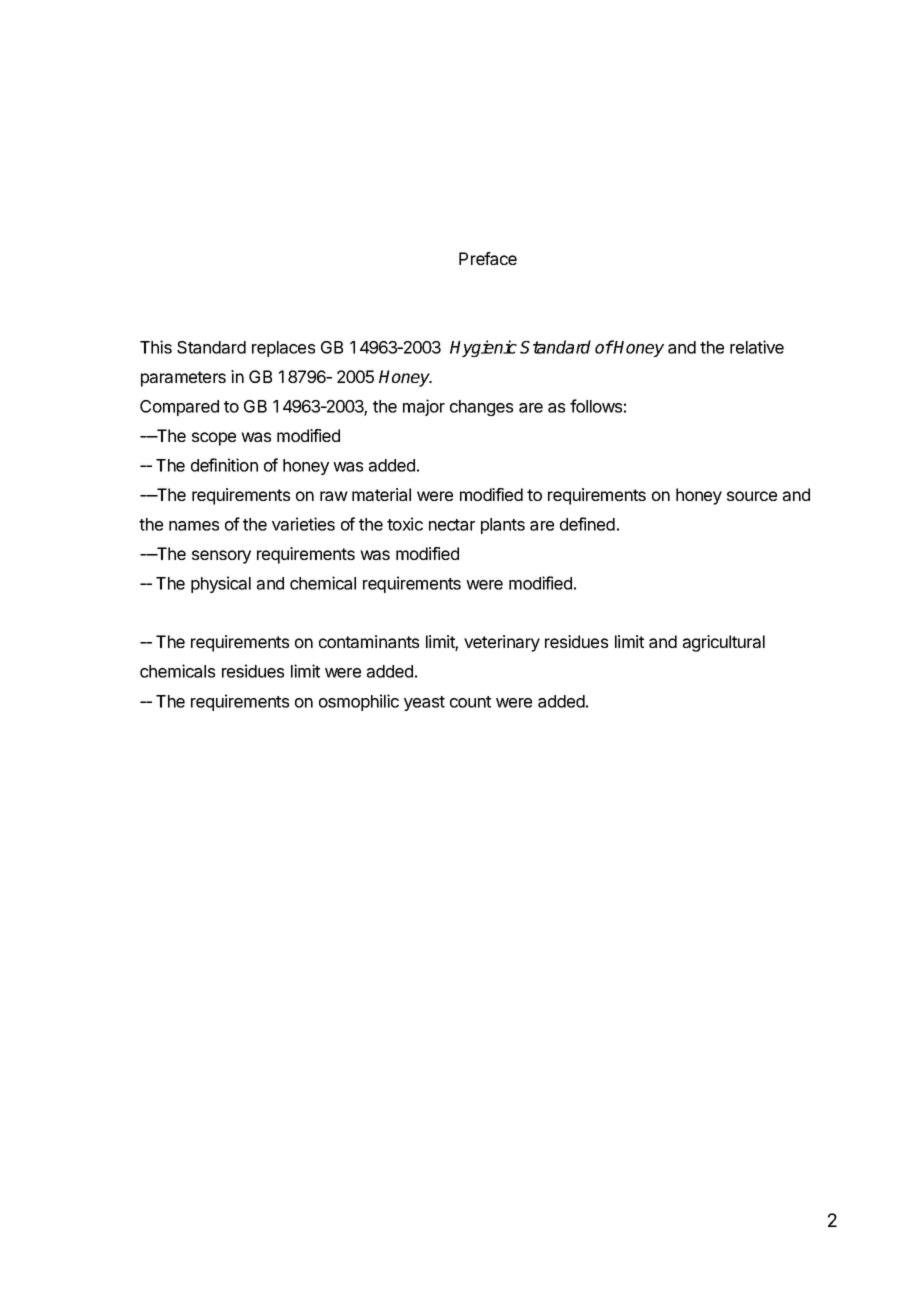 This document has height=1308, width=924. I want to click on agricultural, so click(724, 643).
